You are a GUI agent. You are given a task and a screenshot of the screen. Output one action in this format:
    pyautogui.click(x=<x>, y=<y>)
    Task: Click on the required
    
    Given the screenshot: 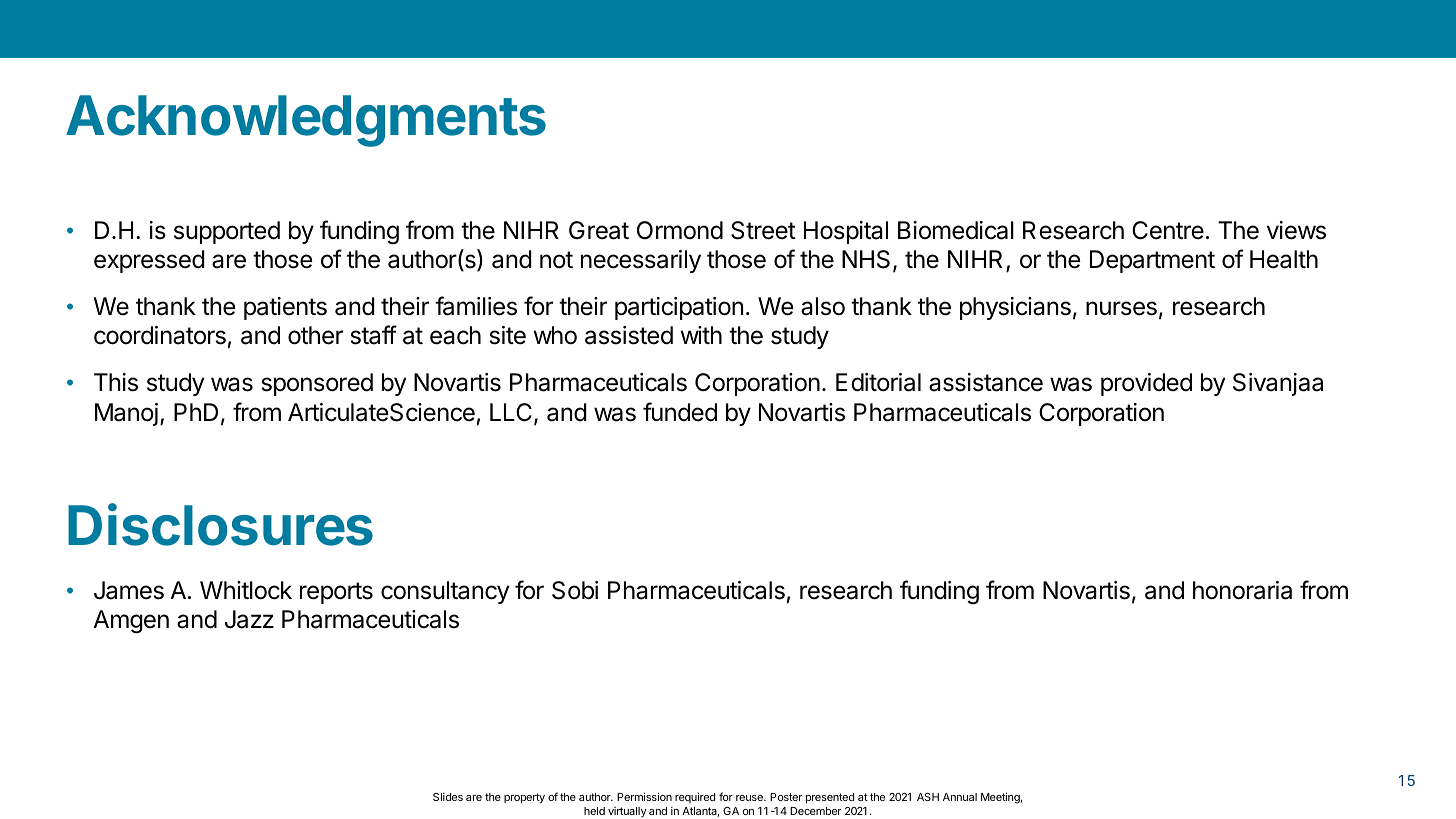 What is the action you would take?
    pyautogui.click(x=695, y=797)
